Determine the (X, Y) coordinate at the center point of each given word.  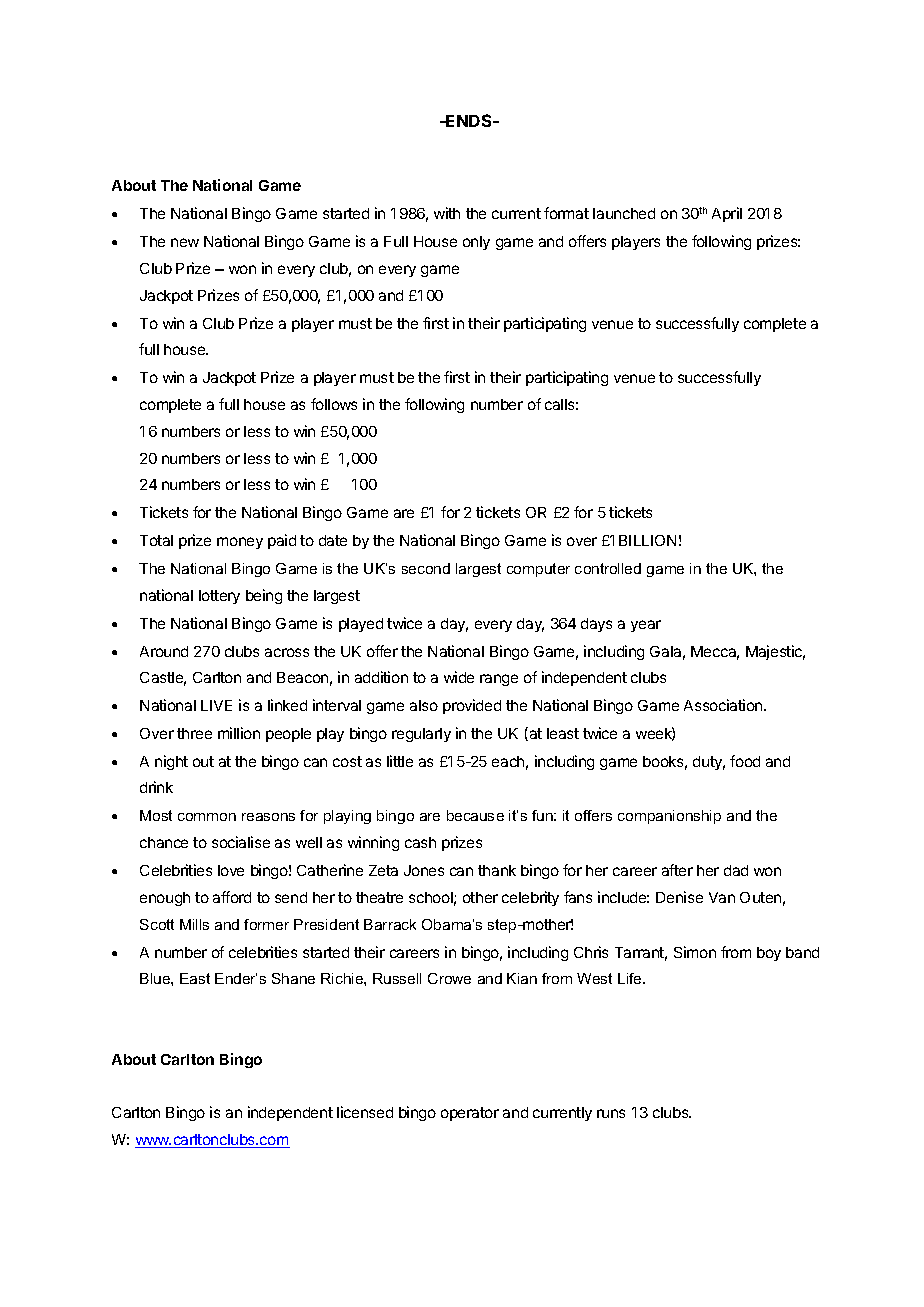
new (185, 242)
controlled (608, 568)
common (207, 817)
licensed (365, 1112)
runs (611, 1113)
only (476, 243)
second (426, 568)
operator (470, 1114)
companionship (669, 817)
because (475, 815)
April (727, 214)
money (240, 543)
